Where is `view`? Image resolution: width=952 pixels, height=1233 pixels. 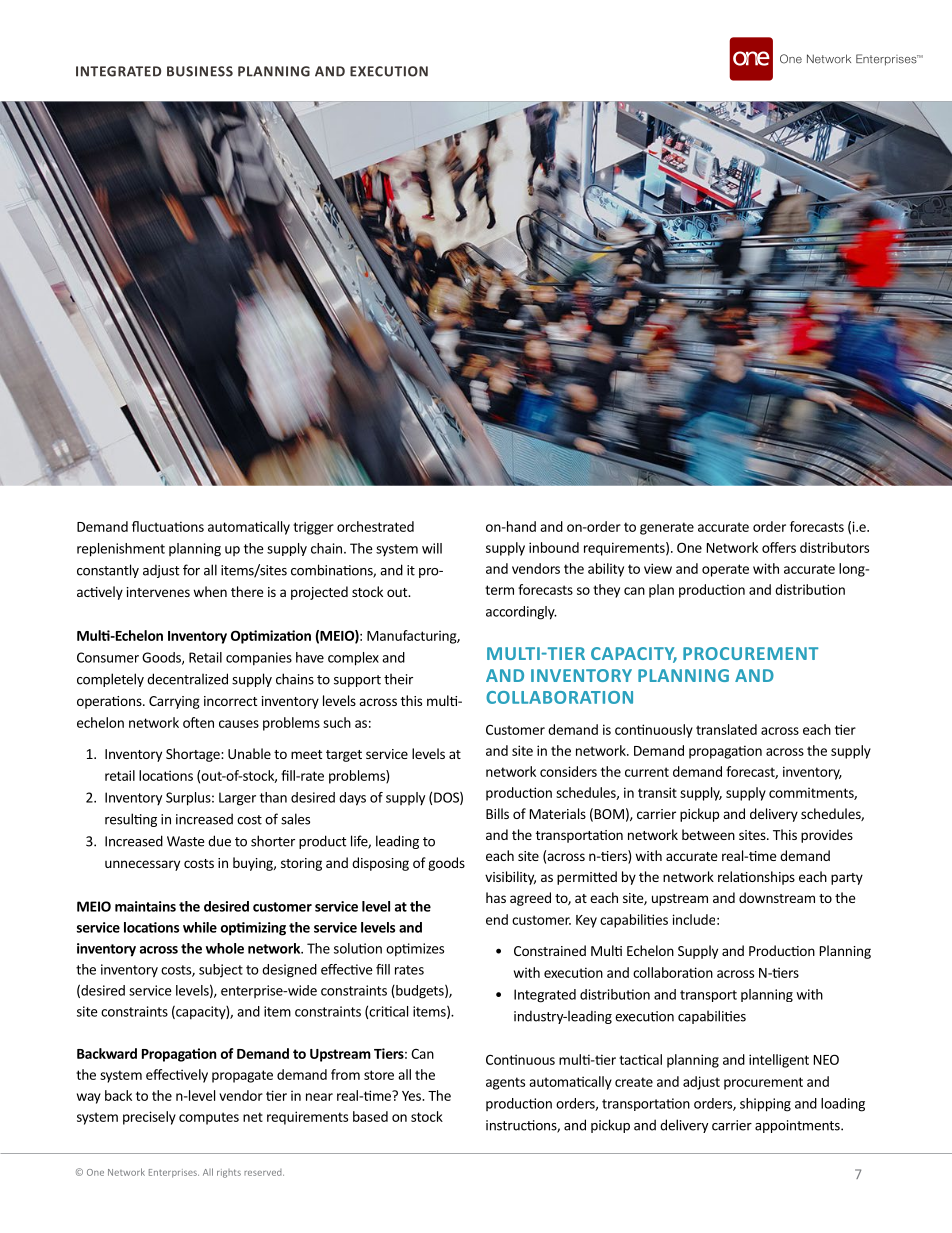
view is located at coordinates (658, 568).
